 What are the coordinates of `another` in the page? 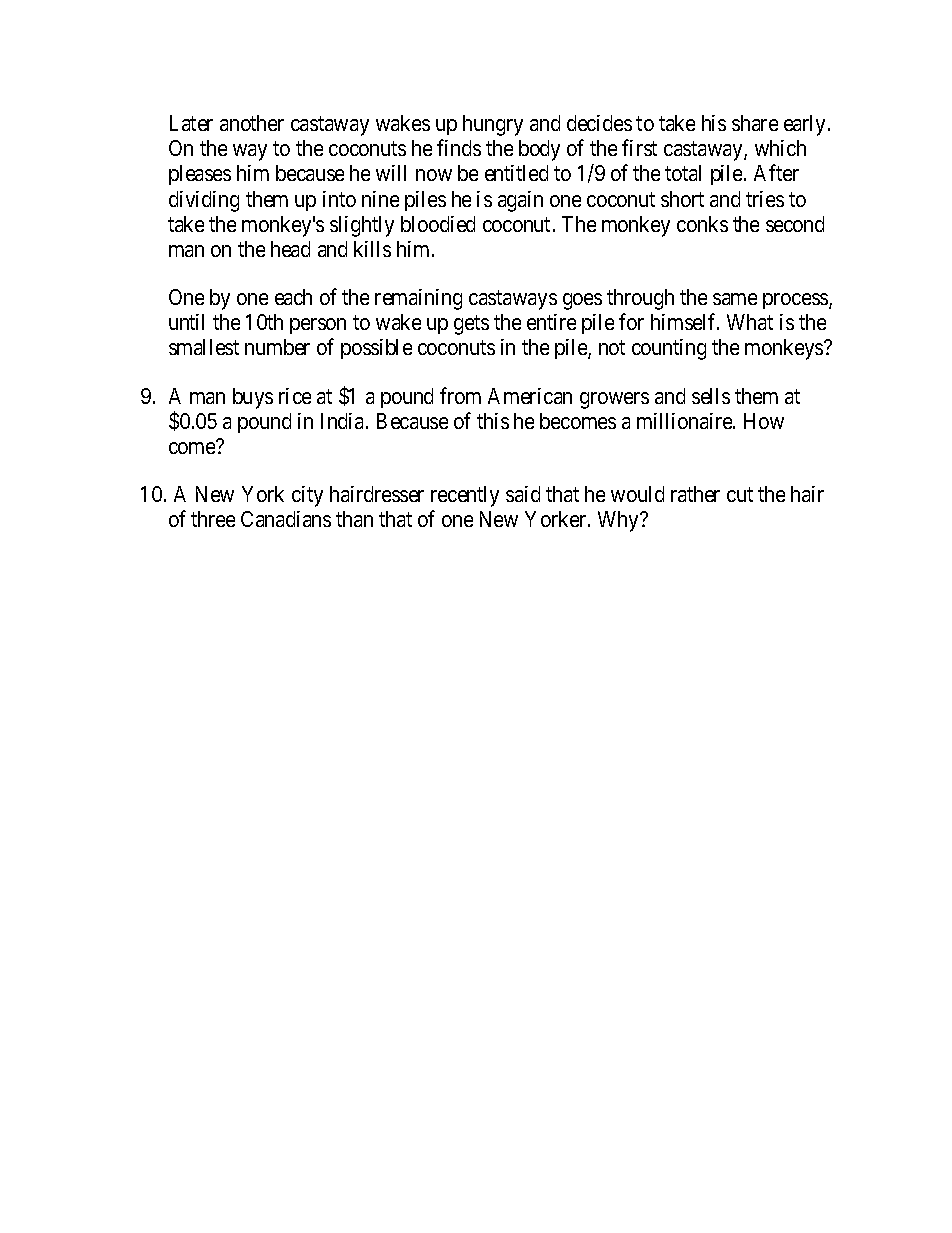 It's located at (252, 123).
